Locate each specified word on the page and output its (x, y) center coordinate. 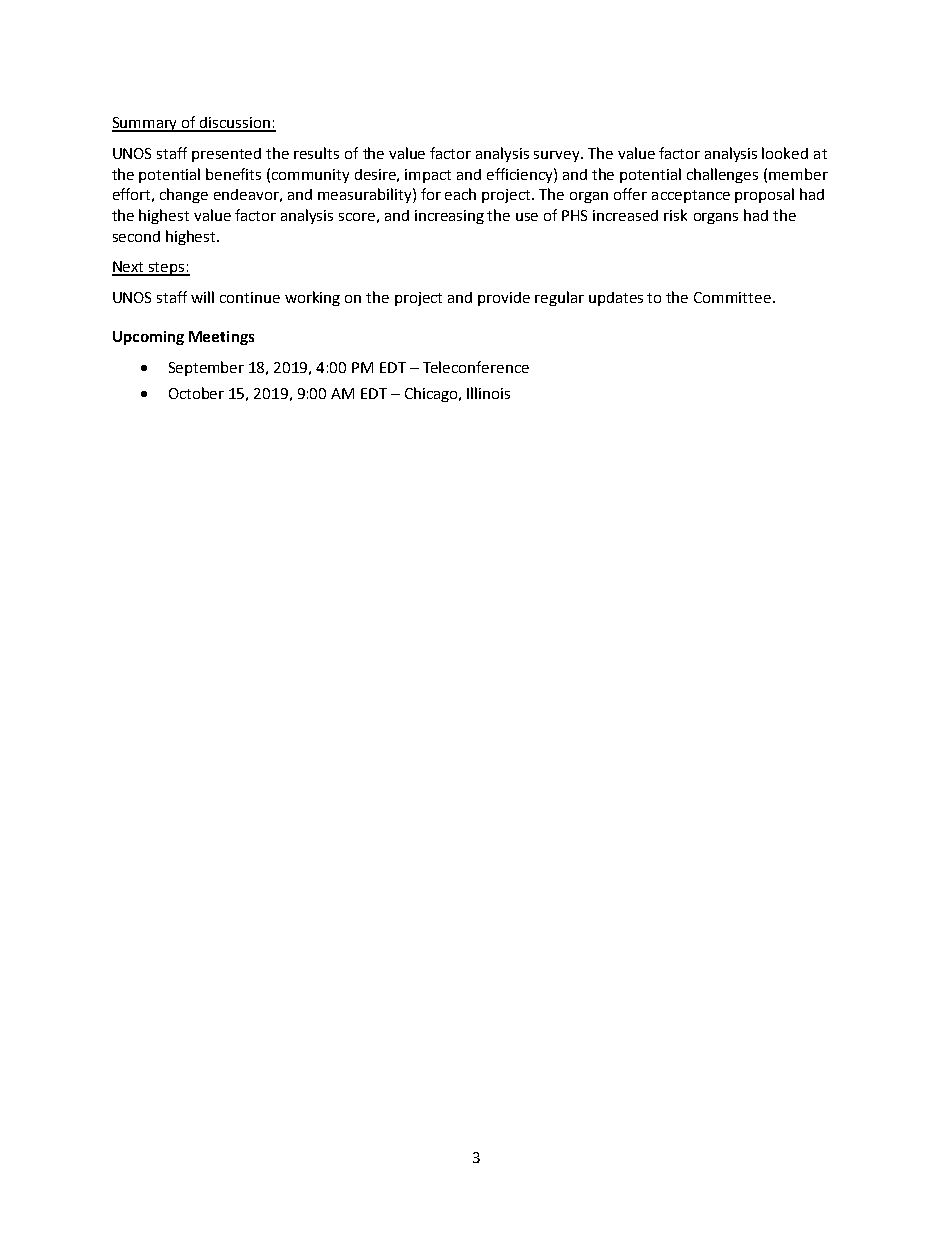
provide (504, 299)
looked (785, 153)
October (196, 393)
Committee (732, 297)
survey (558, 156)
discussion (236, 124)
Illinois (488, 393)
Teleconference (476, 367)
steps (167, 269)
